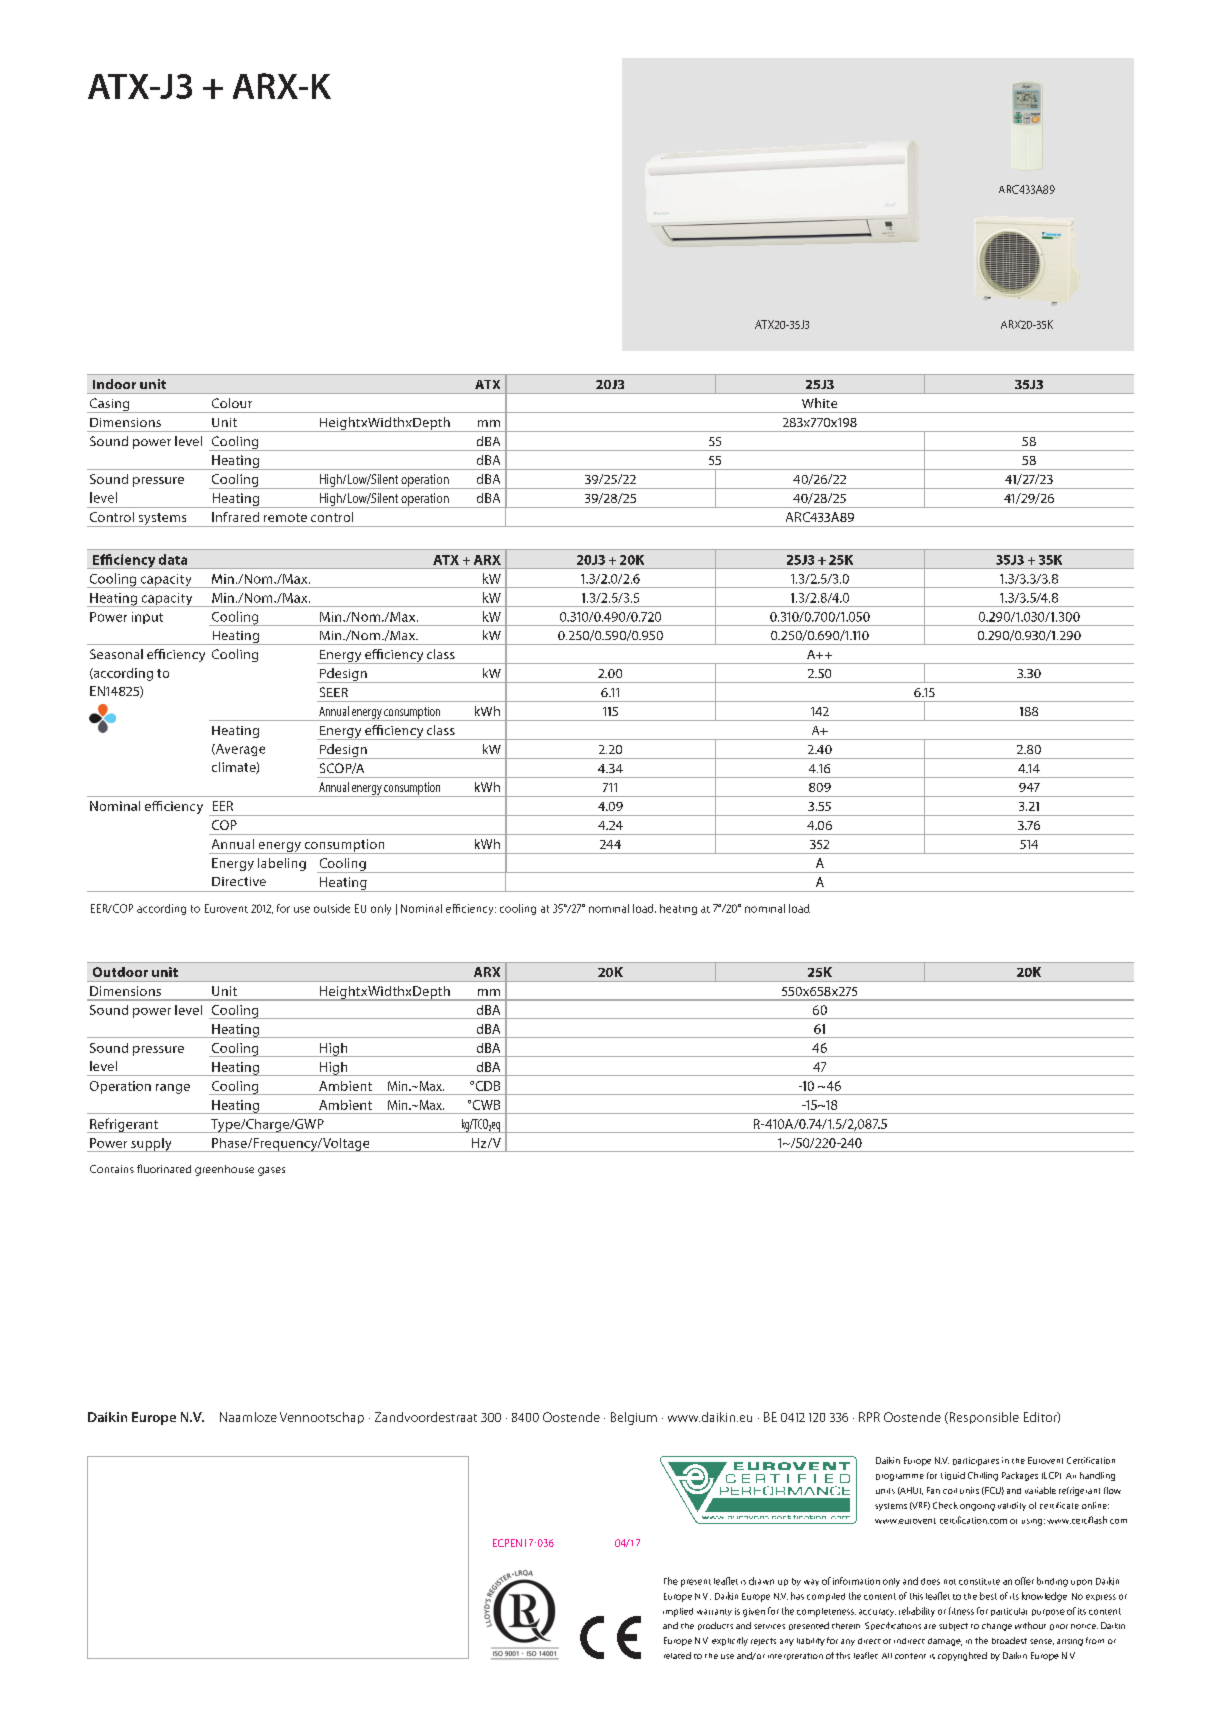 This image has width=1221, height=1726. What do you see at coordinates (976, 1461) in the image?
I see `participates` at bounding box center [976, 1461].
